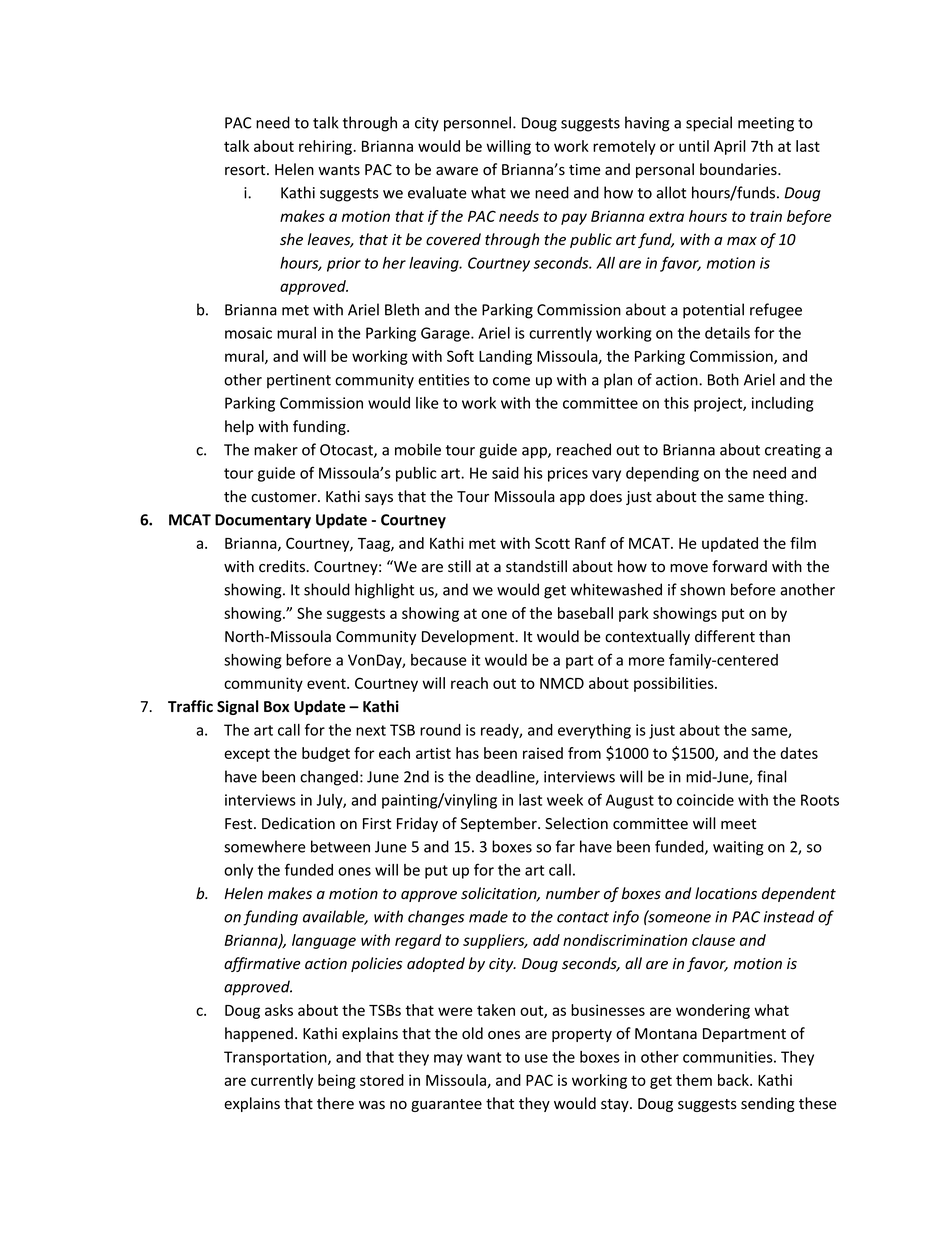 The image size is (952, 1233). What do you see at coordinates (469, 637) in the image?
I see `Development` at bounding box center [469, 637].
